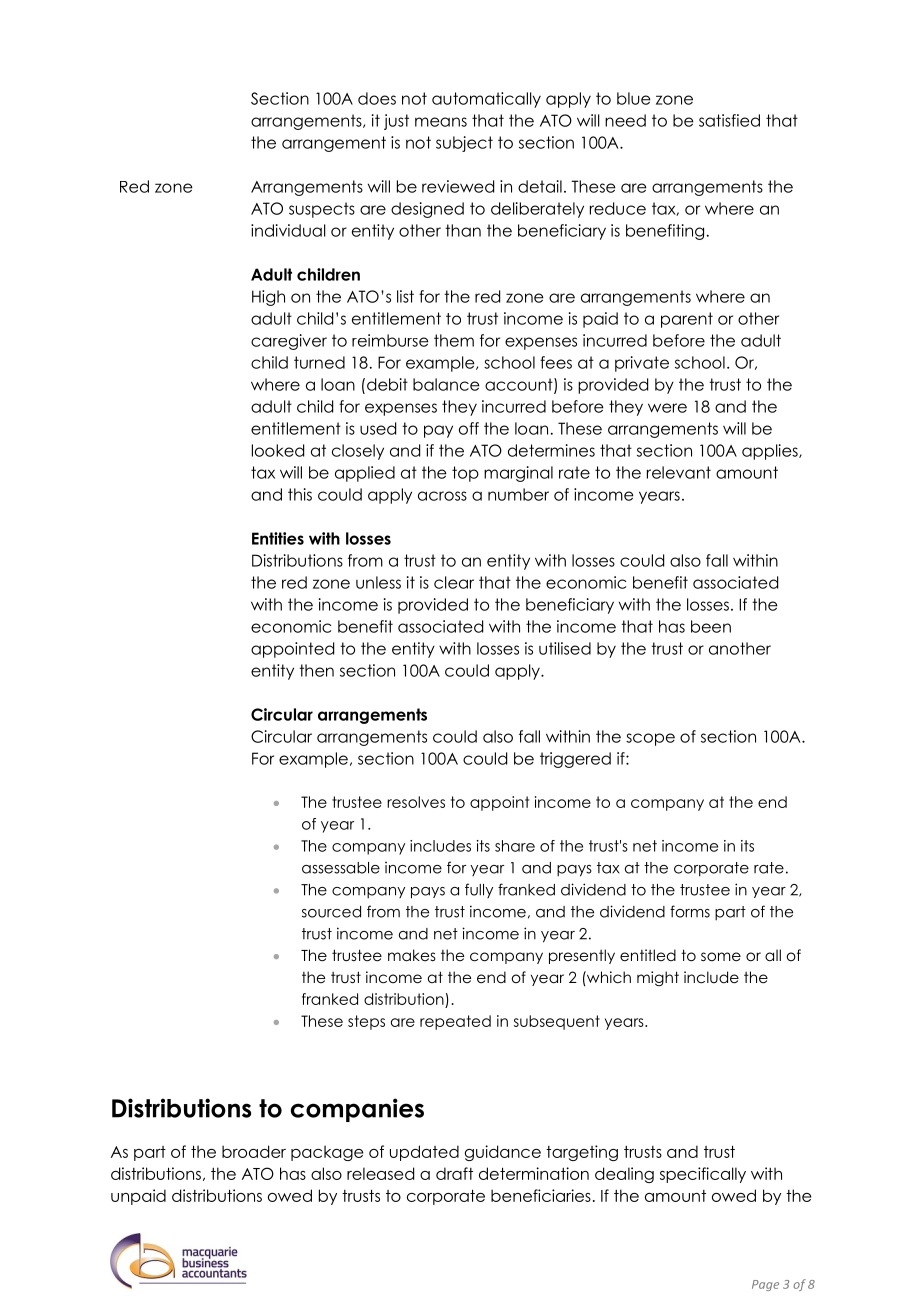  What do you see at coordinates (327, 1153) in the screenshot?
I see `package` at bounding box center [327, 1153].
